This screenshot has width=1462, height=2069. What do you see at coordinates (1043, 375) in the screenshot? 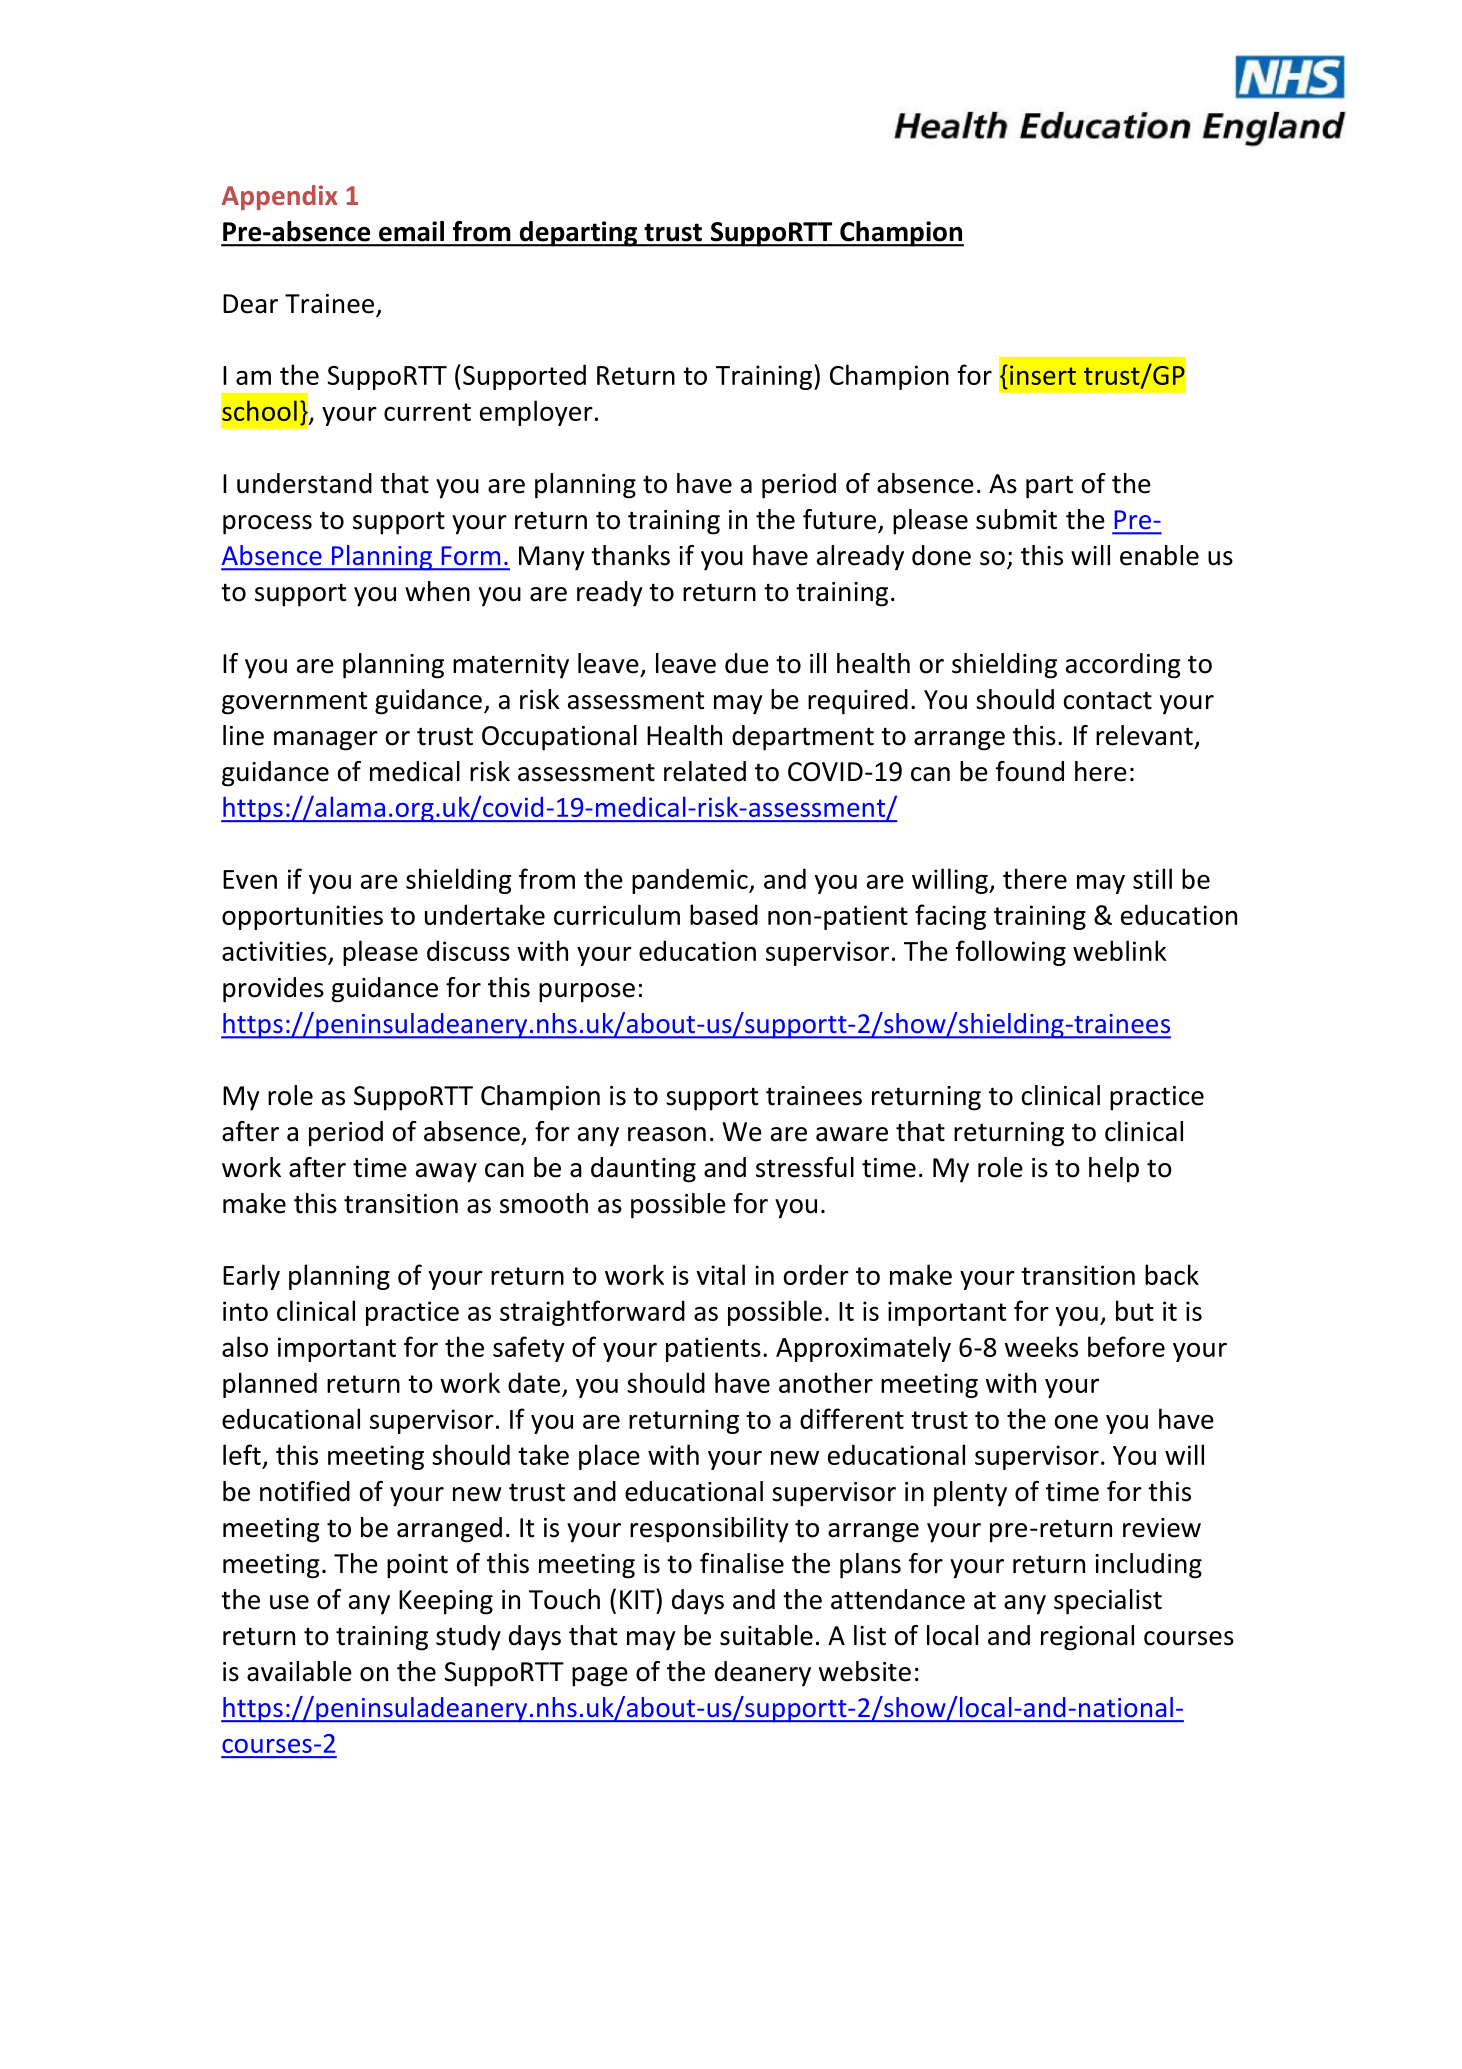
I see `insert` at bounding box center [1043, 375].
